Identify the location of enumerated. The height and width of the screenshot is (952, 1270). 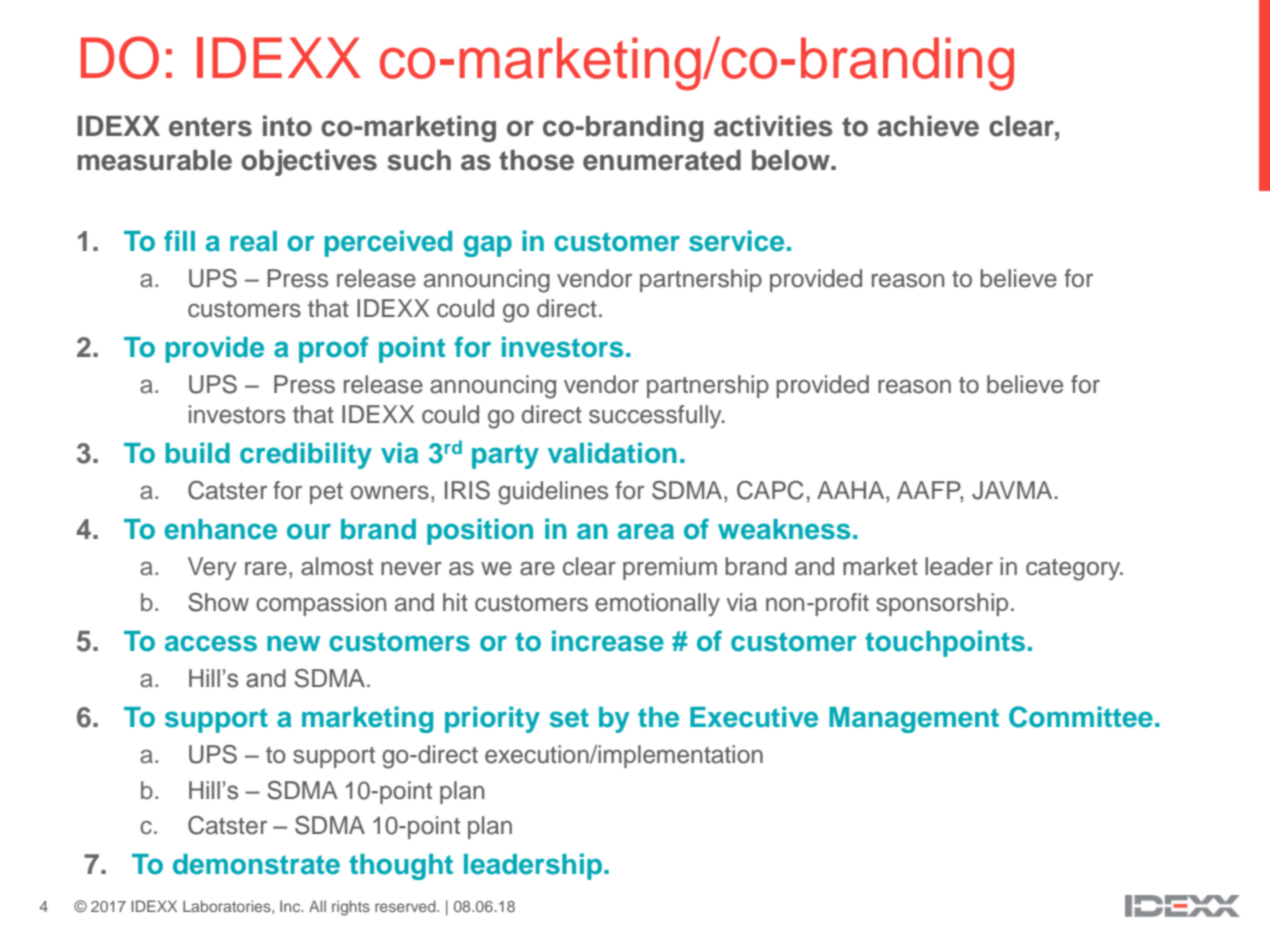
(662, 160).
